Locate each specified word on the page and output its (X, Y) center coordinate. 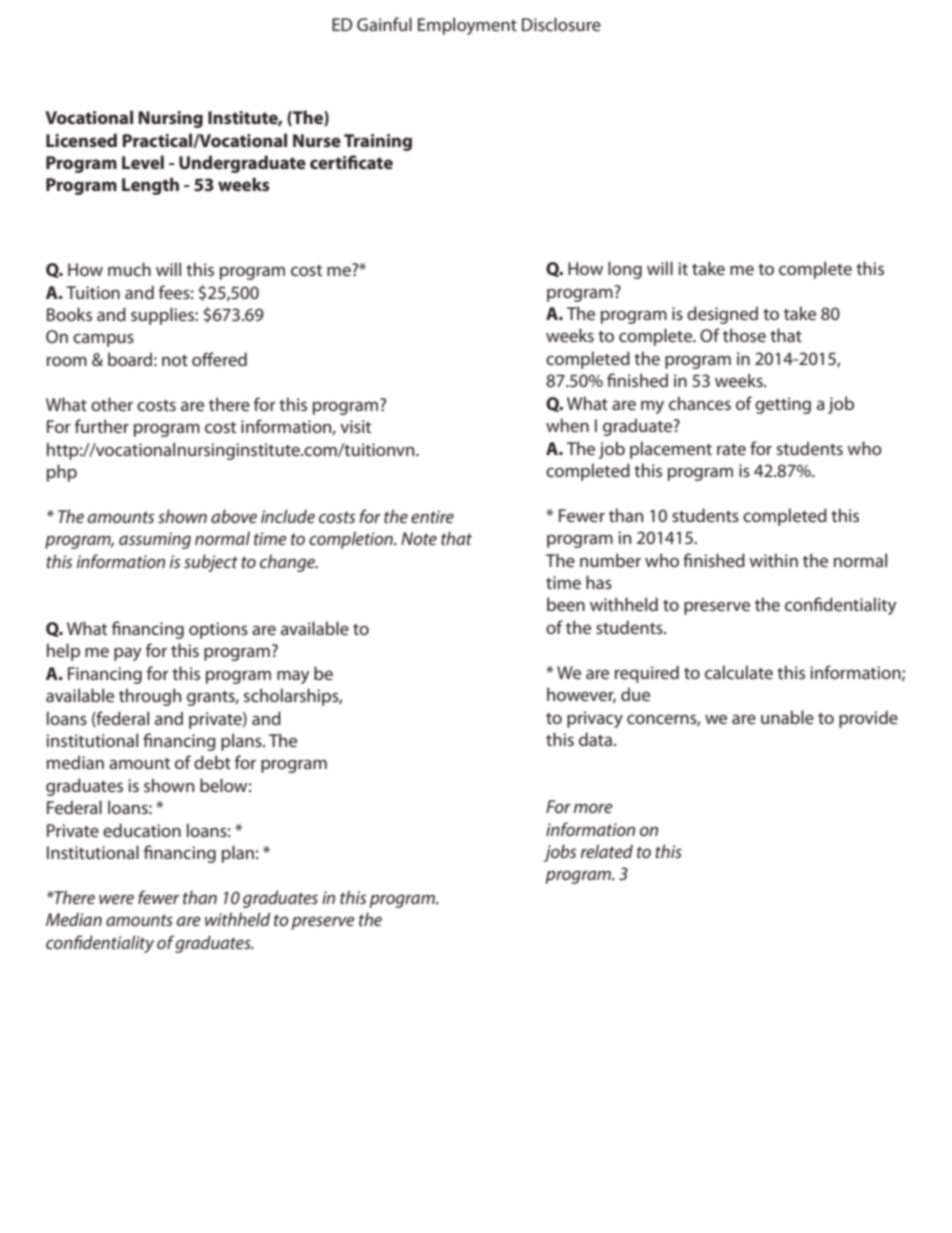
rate (731, 449)
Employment (467, 26)
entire (432, 516)
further (102, 426)
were (116, 899)
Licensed (81, 140)
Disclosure (561, 24)
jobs (560, 853)
